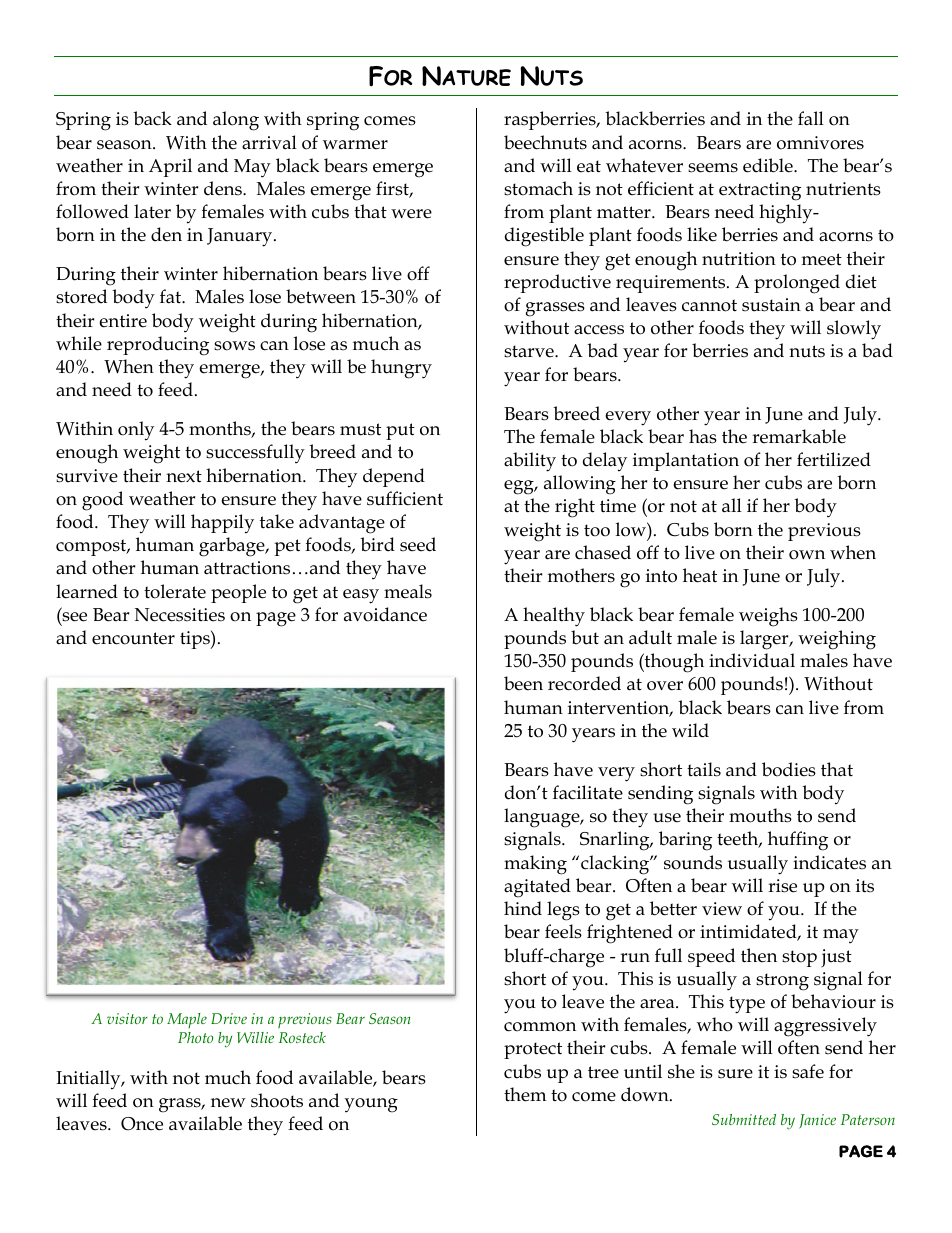 Image resolution: width=952 pixels, height=1233 pixels. What do you see at coordinates (530, 462) in the screenshot?
I see `ability` at bounding box center [530, 462].
